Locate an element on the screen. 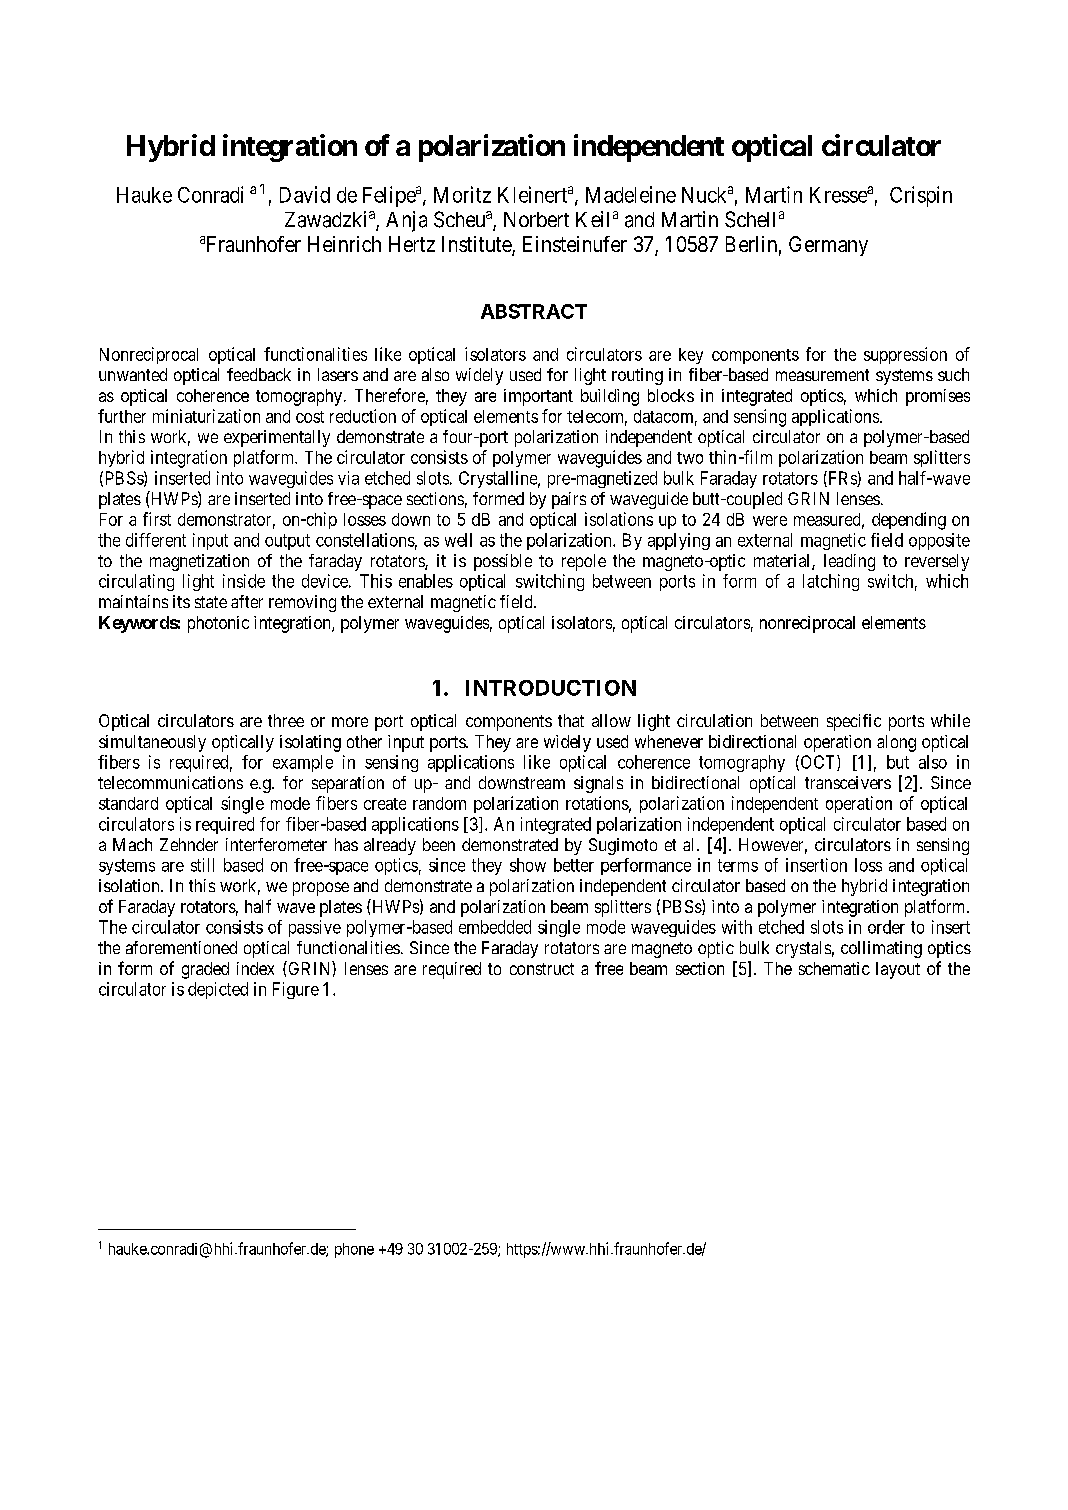 The image size is (1068, 1510). graded is located at coordinates (205, 970).
